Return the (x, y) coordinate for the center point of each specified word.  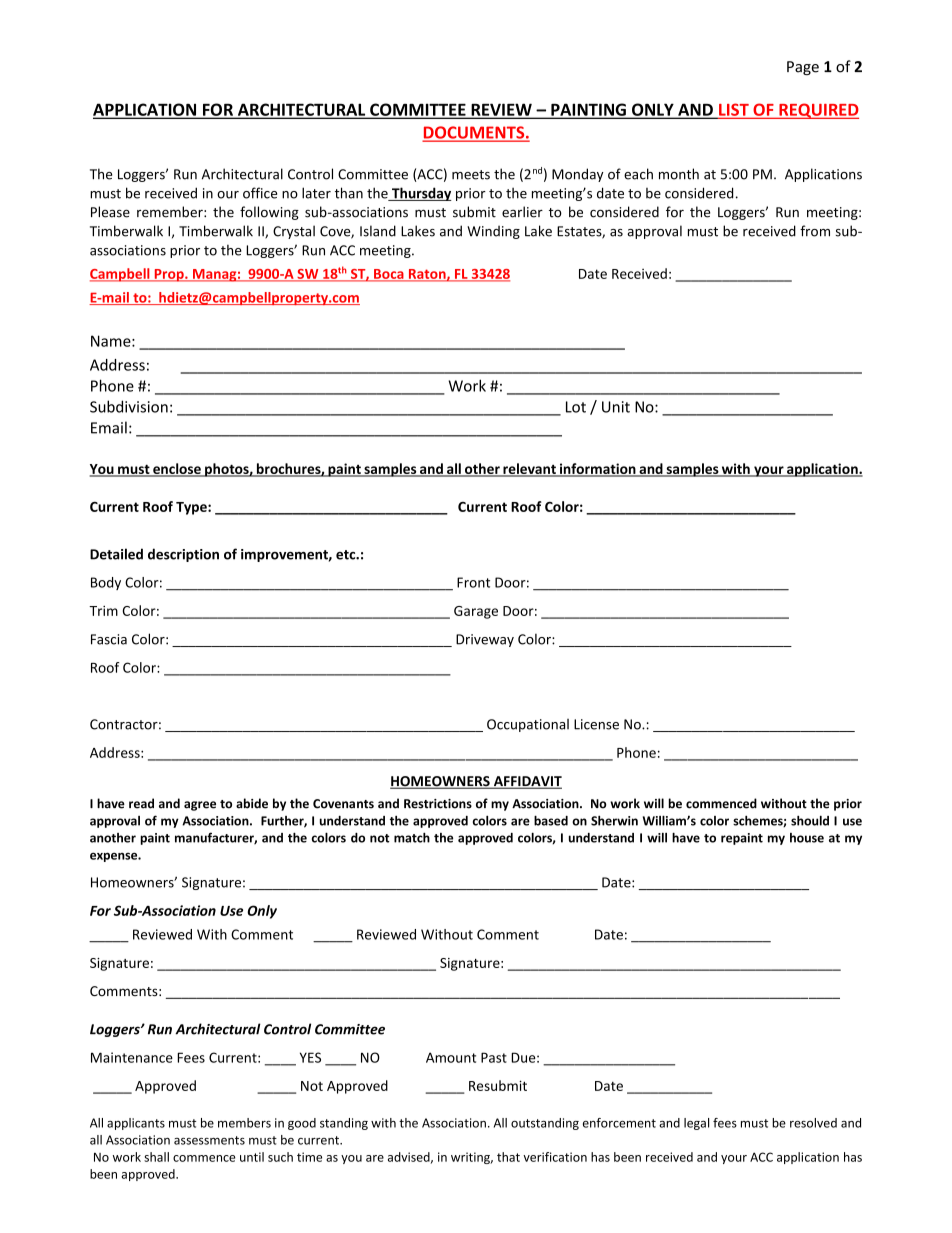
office (260, 193)
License (596, 724)
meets (471, 175)
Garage (476, 612)
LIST (734, 110)
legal (696, 1124)
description (183, 555)
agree (200, 806)
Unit (616, 407)
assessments (209, 1140)
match (412, 837)
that (508, 1157)
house (807, 838)
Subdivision (129, 406)
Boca (389, 275)
